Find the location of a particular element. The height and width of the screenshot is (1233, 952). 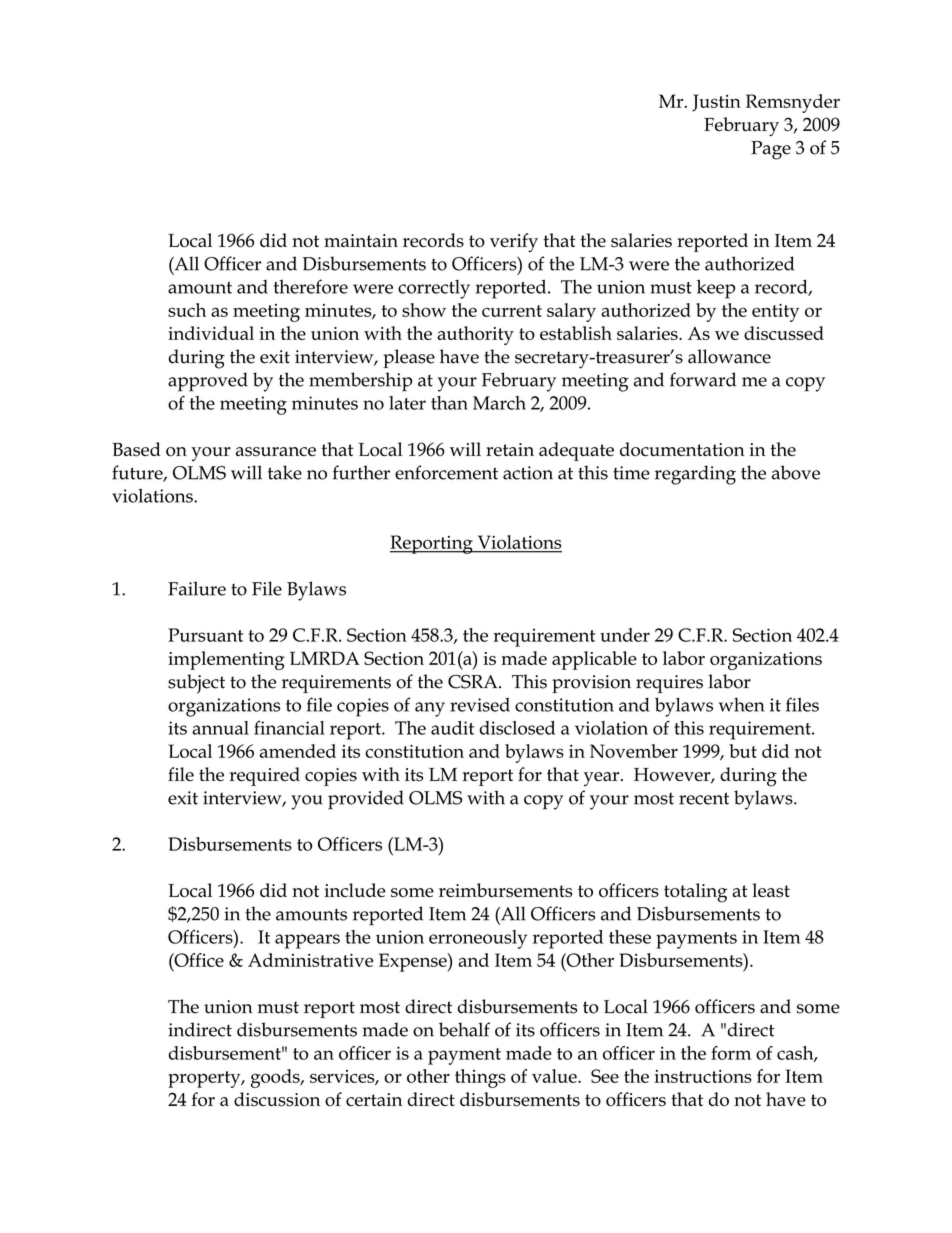

discussion is located at coordinates (277, 1099).
